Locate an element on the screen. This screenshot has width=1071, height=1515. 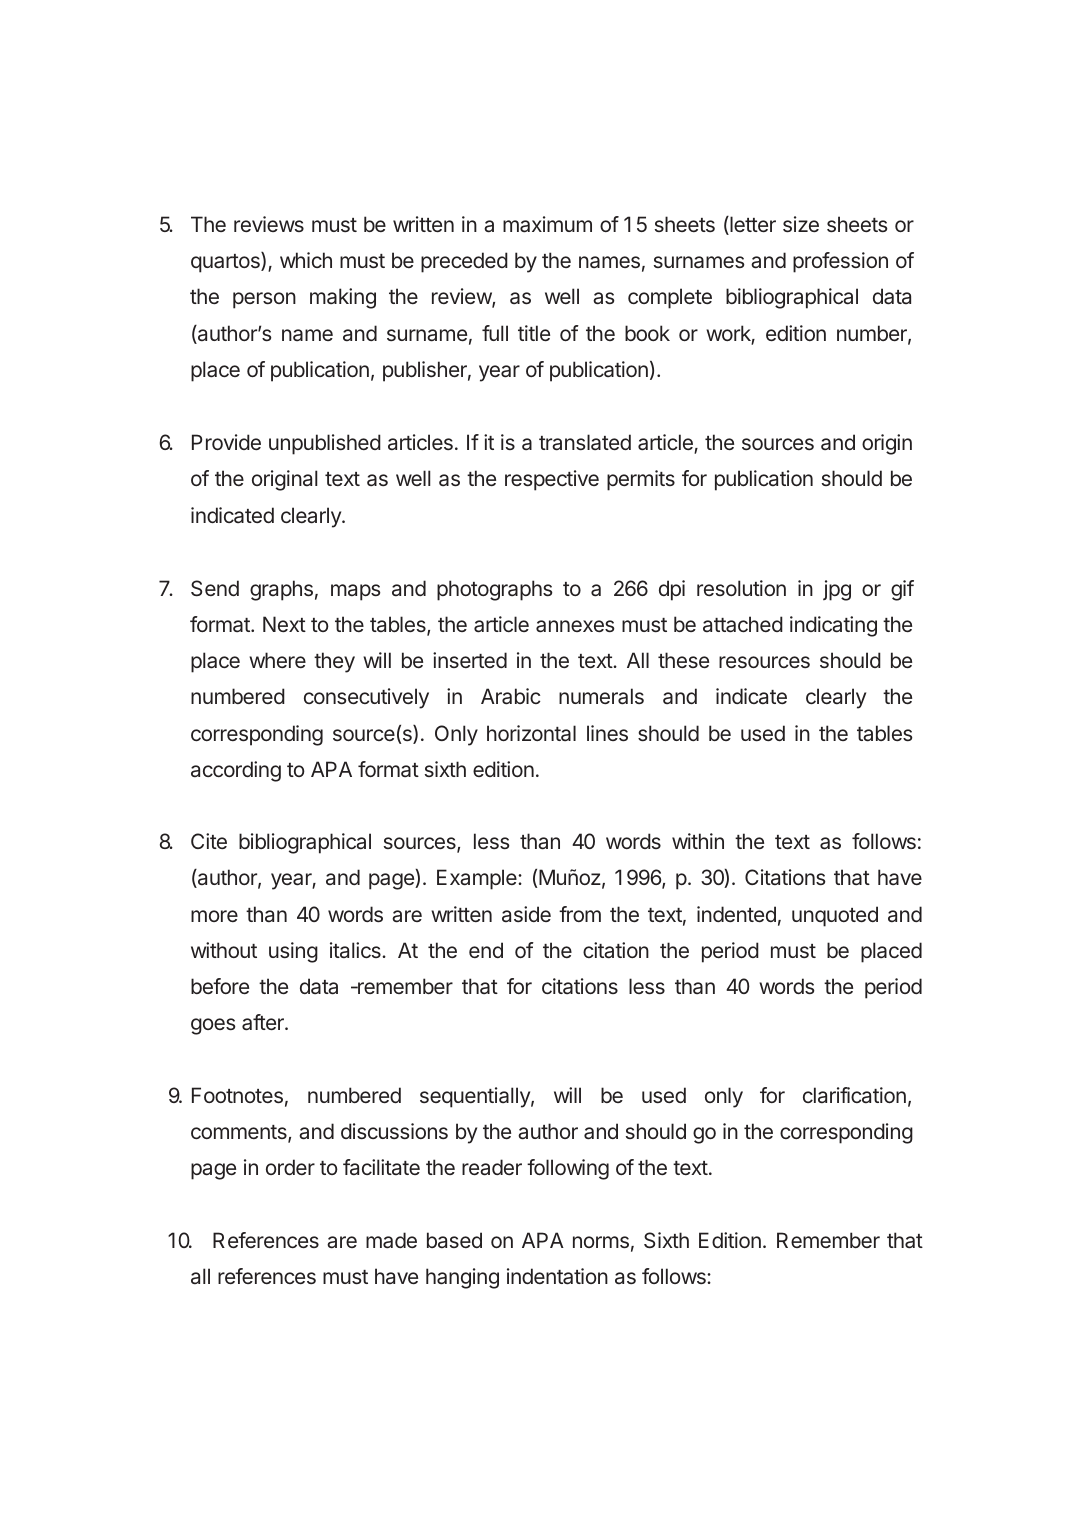
from is located at coordinates (580, 914).
